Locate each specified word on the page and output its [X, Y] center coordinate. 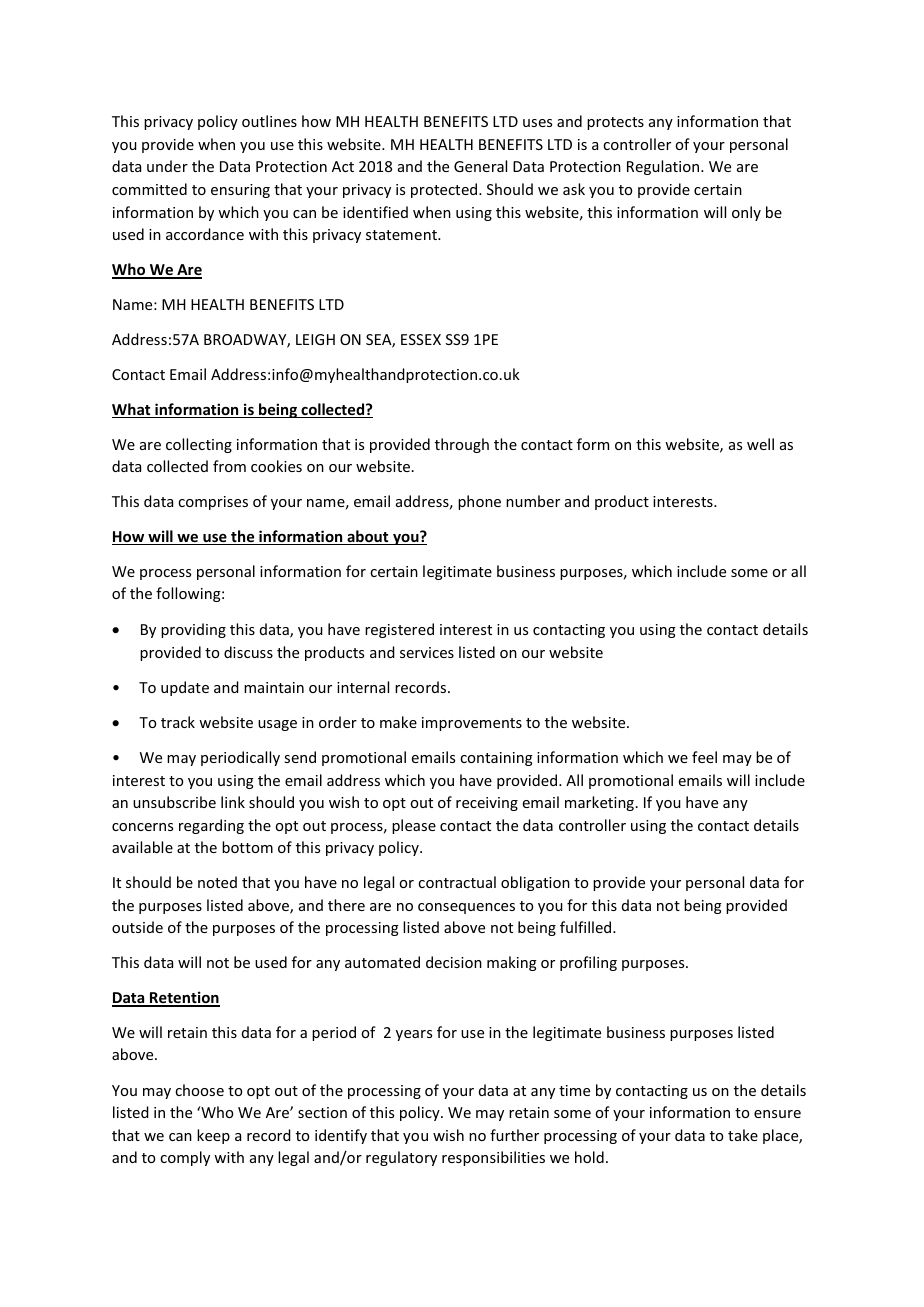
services [427, 652]
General [480, 166]
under [167, 166]
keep [213, 1136]
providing [193, 630]
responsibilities [493, 1158]
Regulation [664, 167]
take [743, 1135]
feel [704, 757]
